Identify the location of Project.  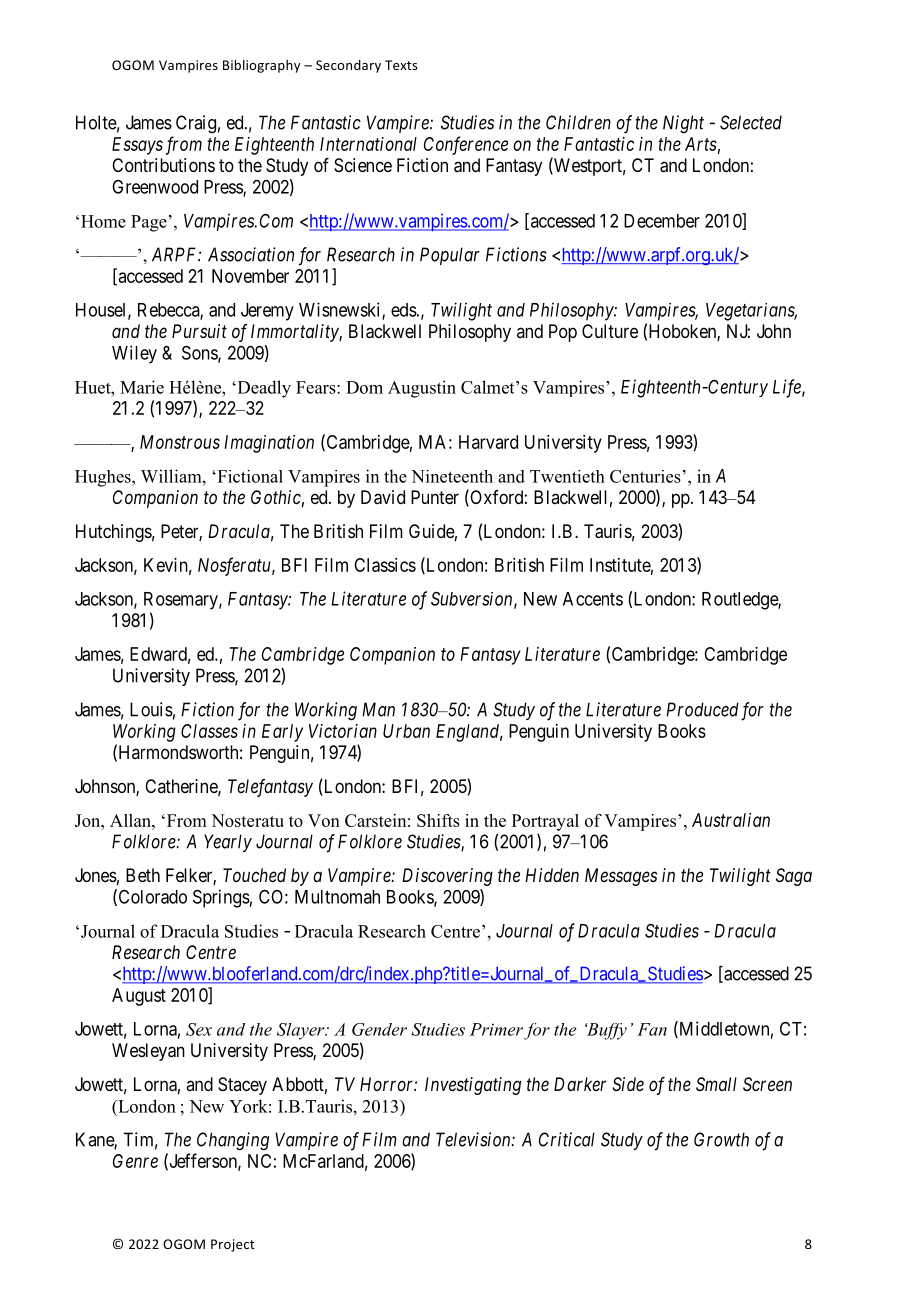
(233, 1245).
